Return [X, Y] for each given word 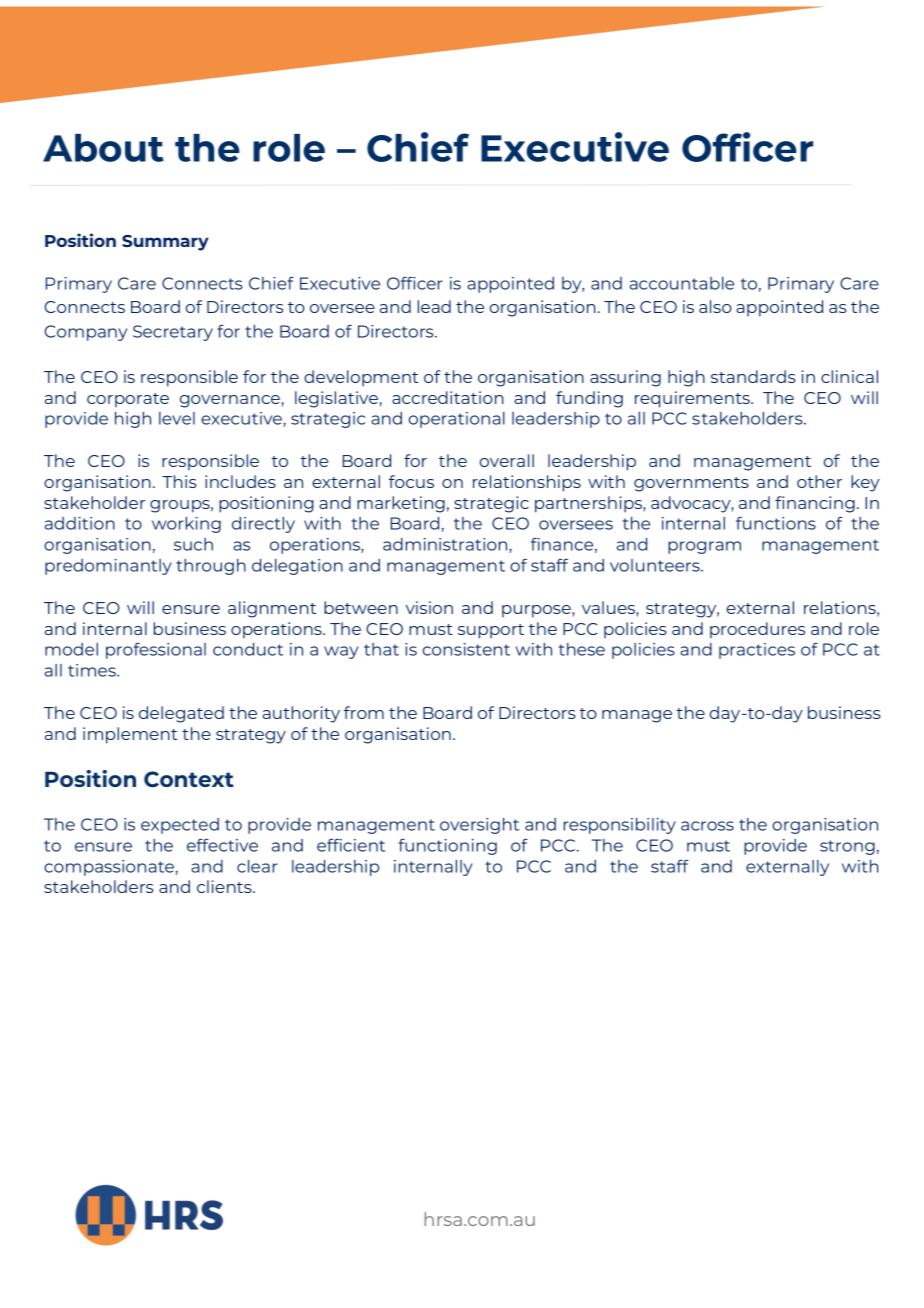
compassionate [109, 868]
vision [429, 607]
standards [753, 376]
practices [757, 651]
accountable [682, 283]
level [177, 418]
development [361, 378]
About [103, 148]
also [715, 306]
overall [507, 460]
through [211, 567]
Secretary [173, 333]
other [819, 481]
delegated [181, 714]
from [364, 712]
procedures [757, 630]
